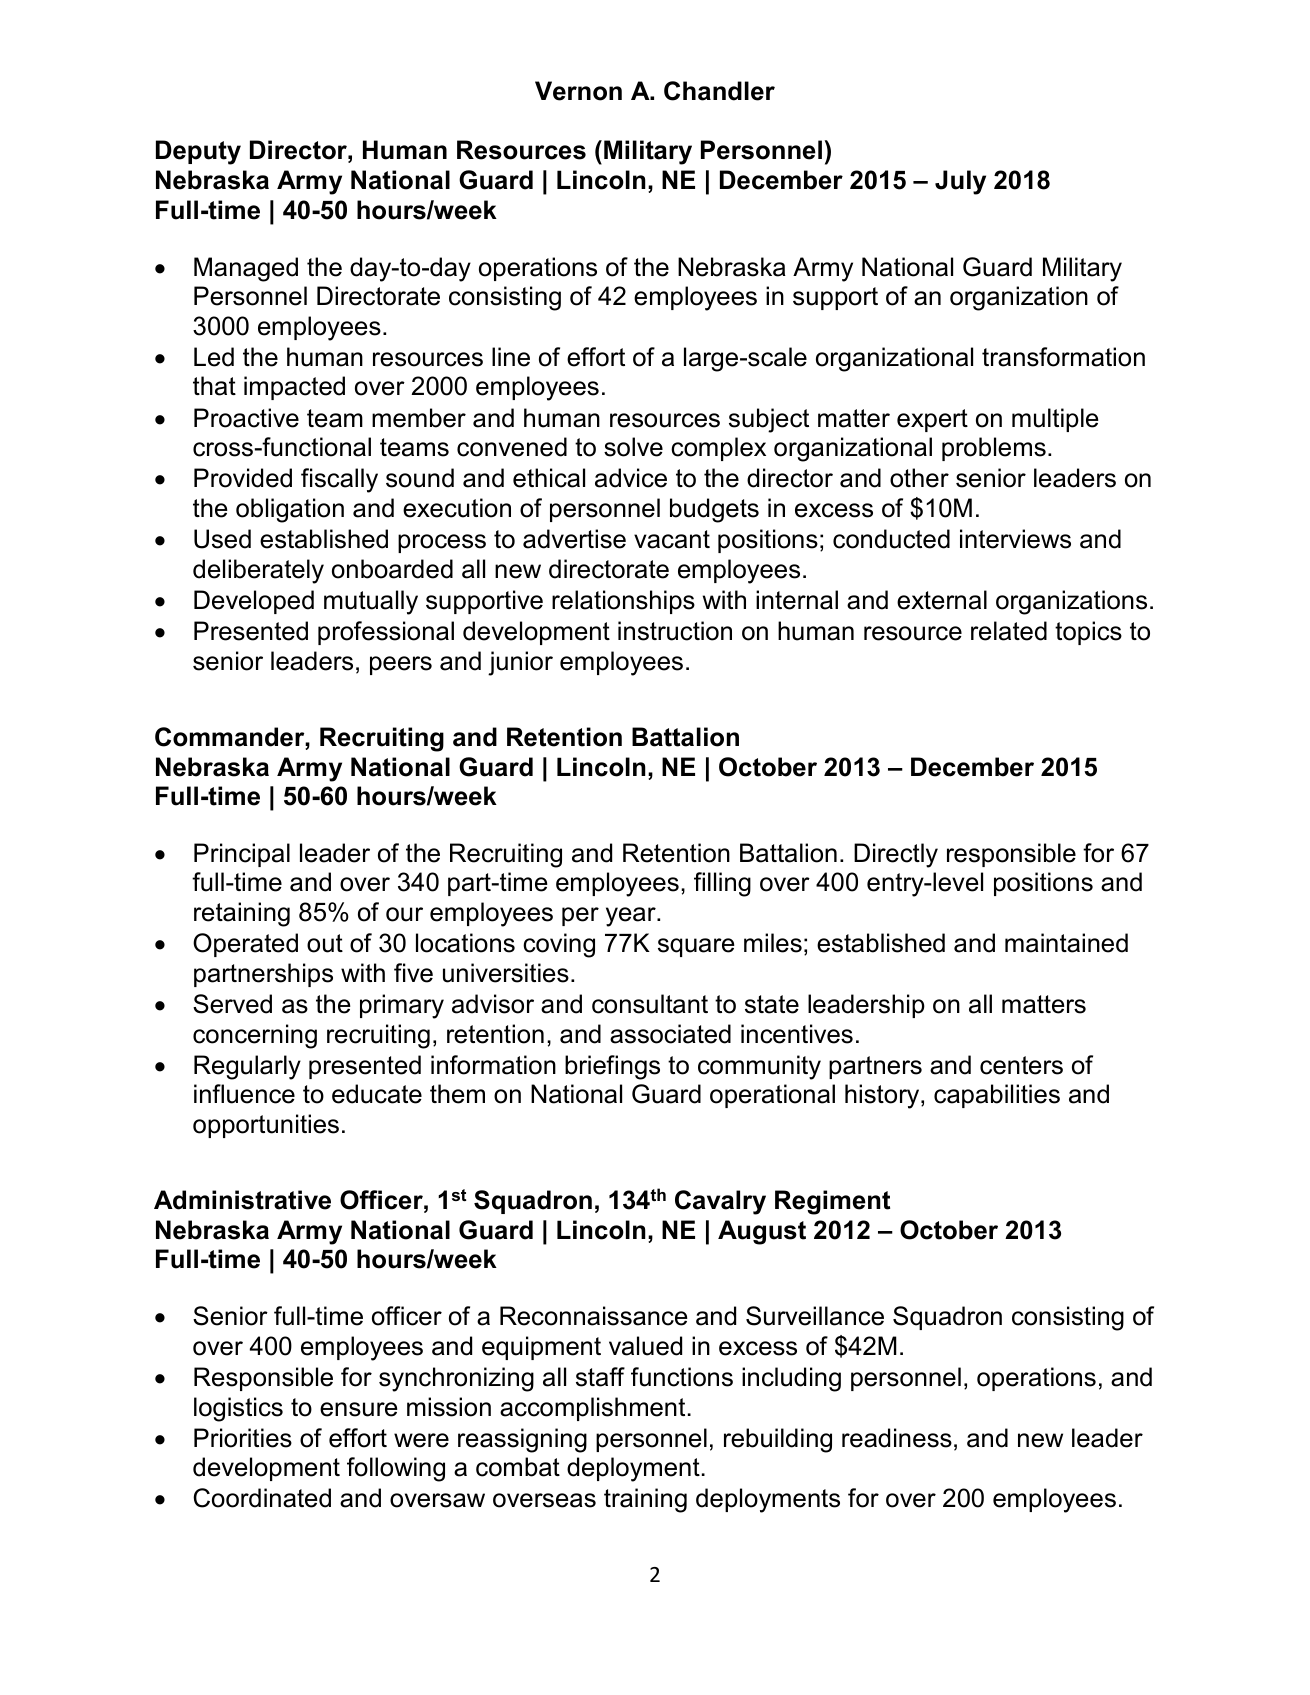 The width and height of the screenshot is (1310, 1695). I want to click on readiness, so click(897, 1438).
